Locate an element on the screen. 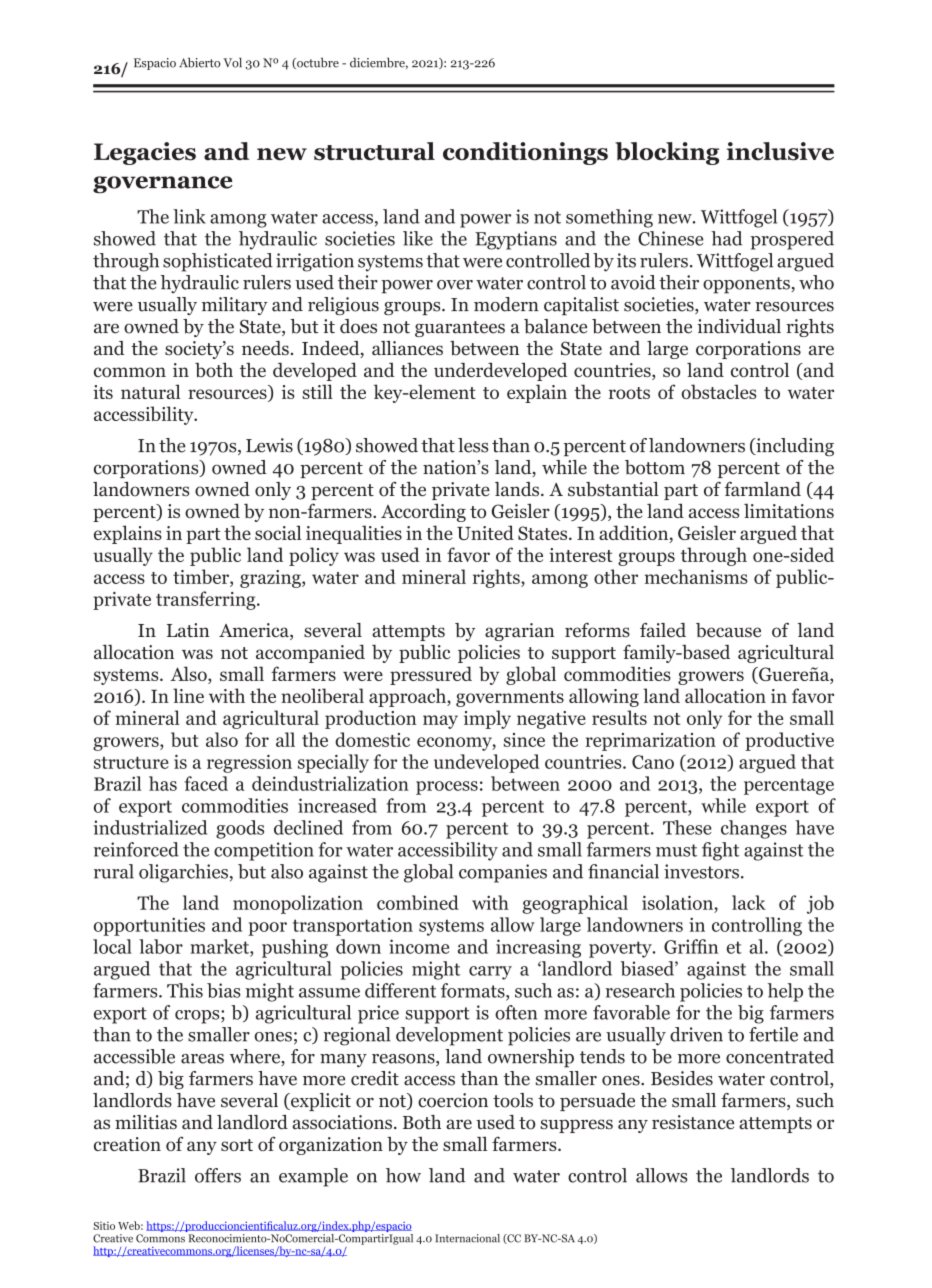 The width and height of the screenshot is (932, 1288). pressured is located at coordinates (431, 675).
